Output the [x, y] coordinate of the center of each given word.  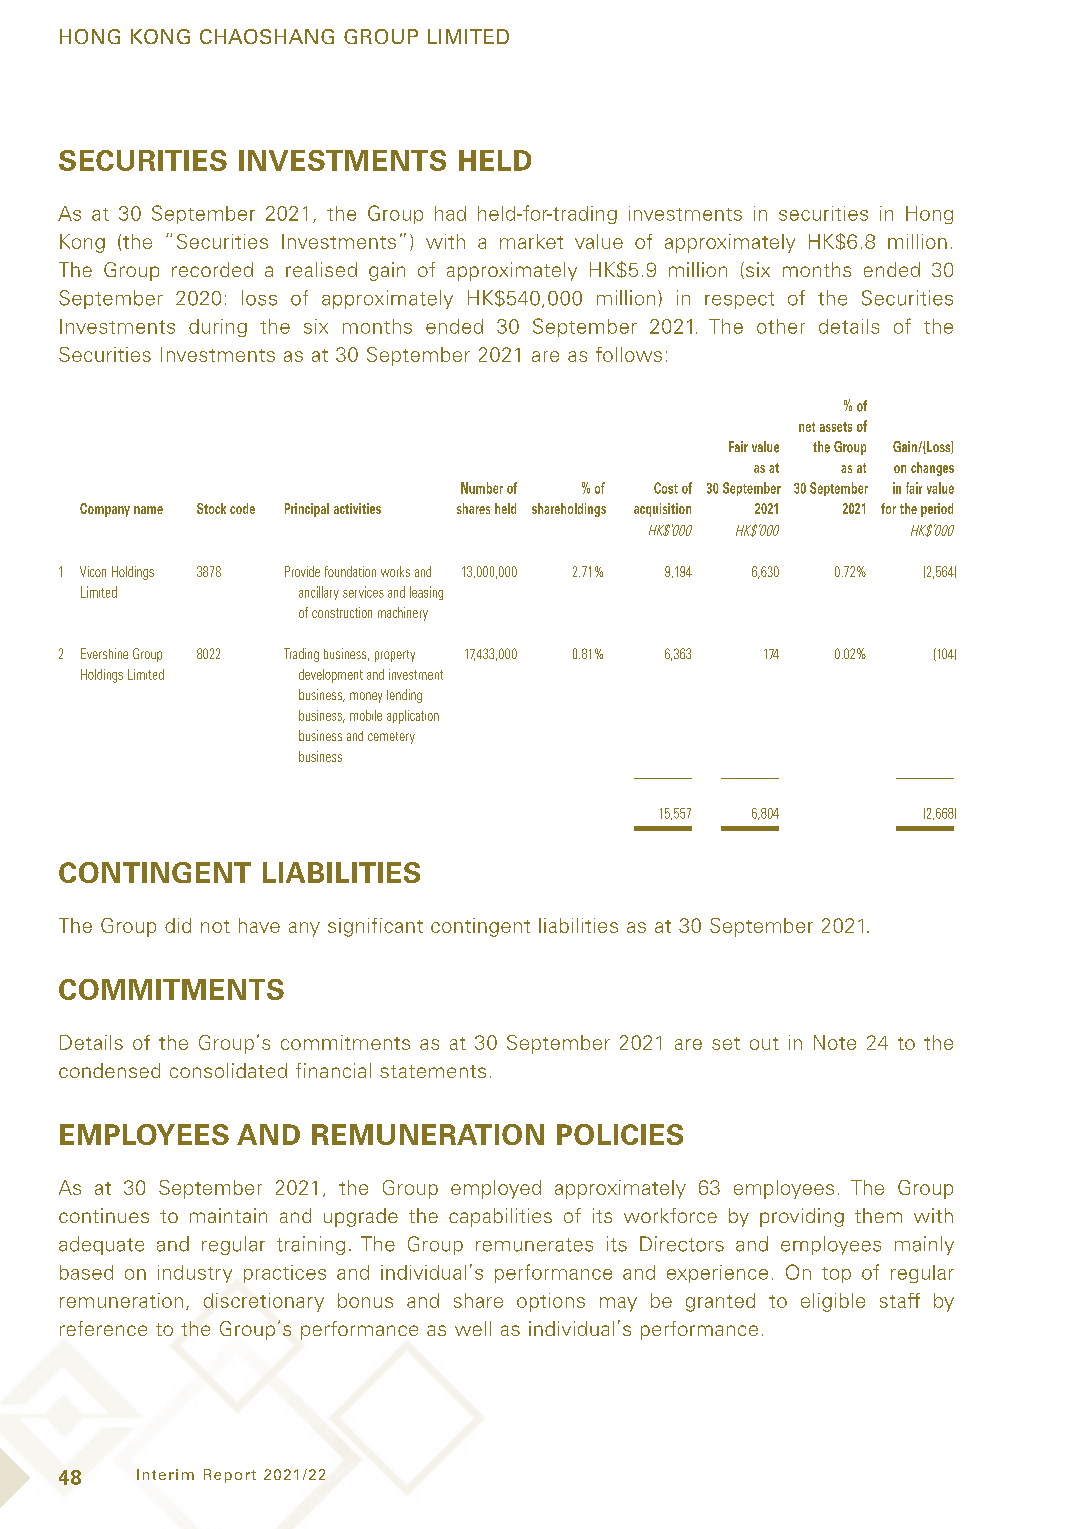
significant [375, 927]
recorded [212, 269]
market [531, 241]
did [178, 925]
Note [835, 1042]
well [473, 1328]
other [781, 326]
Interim [165, 1474]
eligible [833, 1302]
